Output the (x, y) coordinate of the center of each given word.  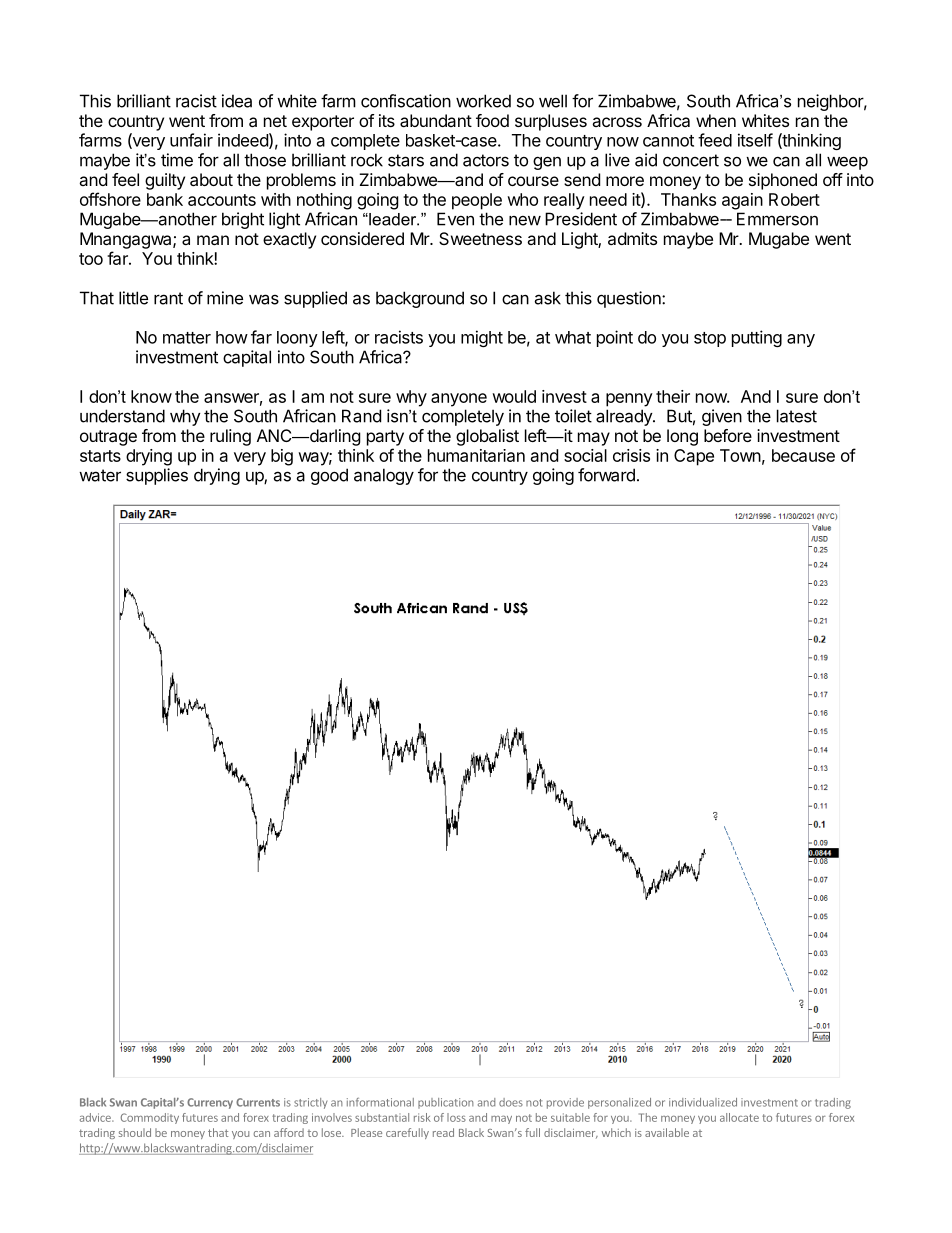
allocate (739, 1117)
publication (446, 1103)
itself (755, 140)
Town (740, 455)
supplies (157, 476)
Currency (210, 1103)
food (492, 120)
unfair (191, 140)
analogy (384, 476)
